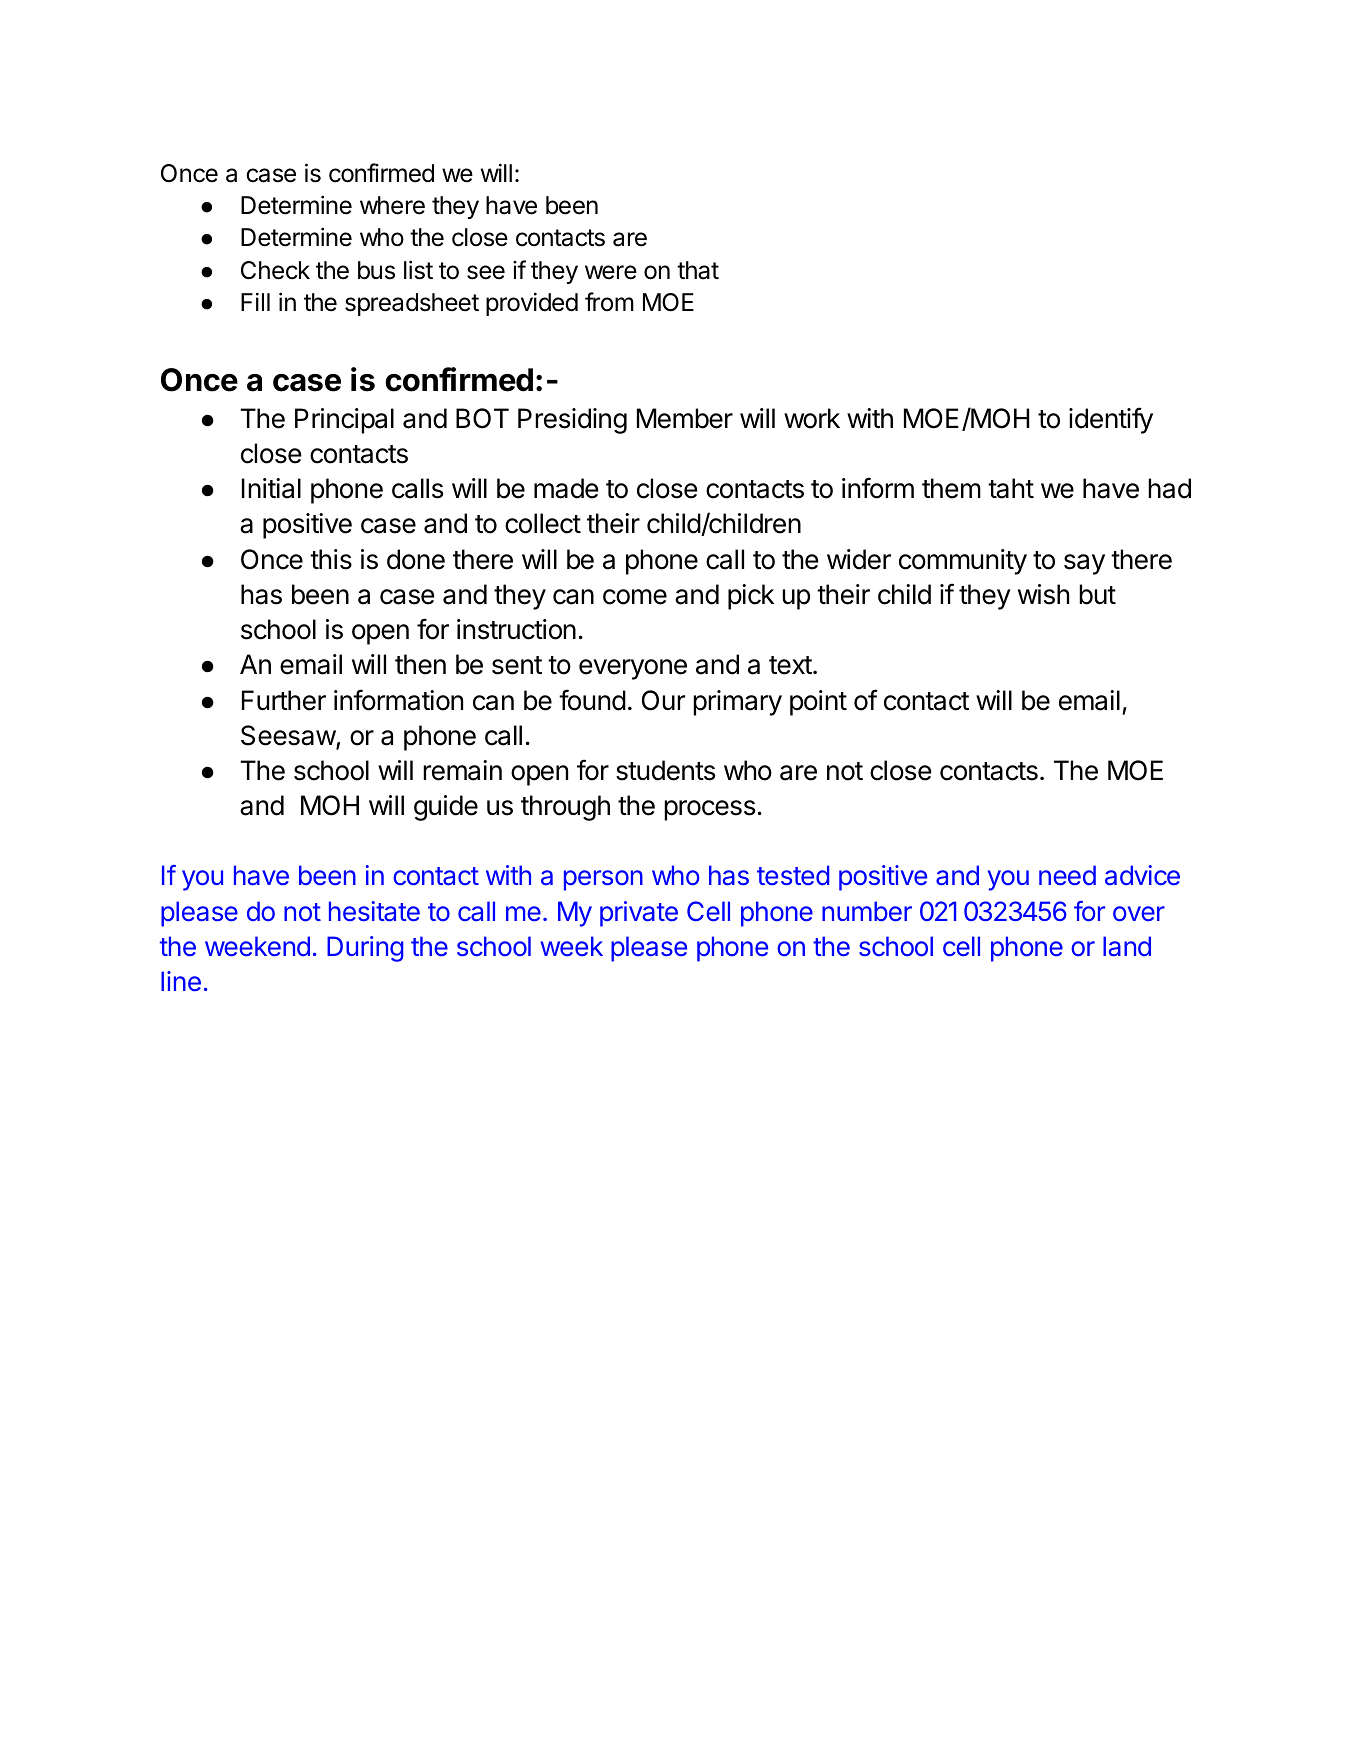 The image size is (1357, 1757). Describe the element at coordinates (331, 559) in the page. I see `this` at that location.
